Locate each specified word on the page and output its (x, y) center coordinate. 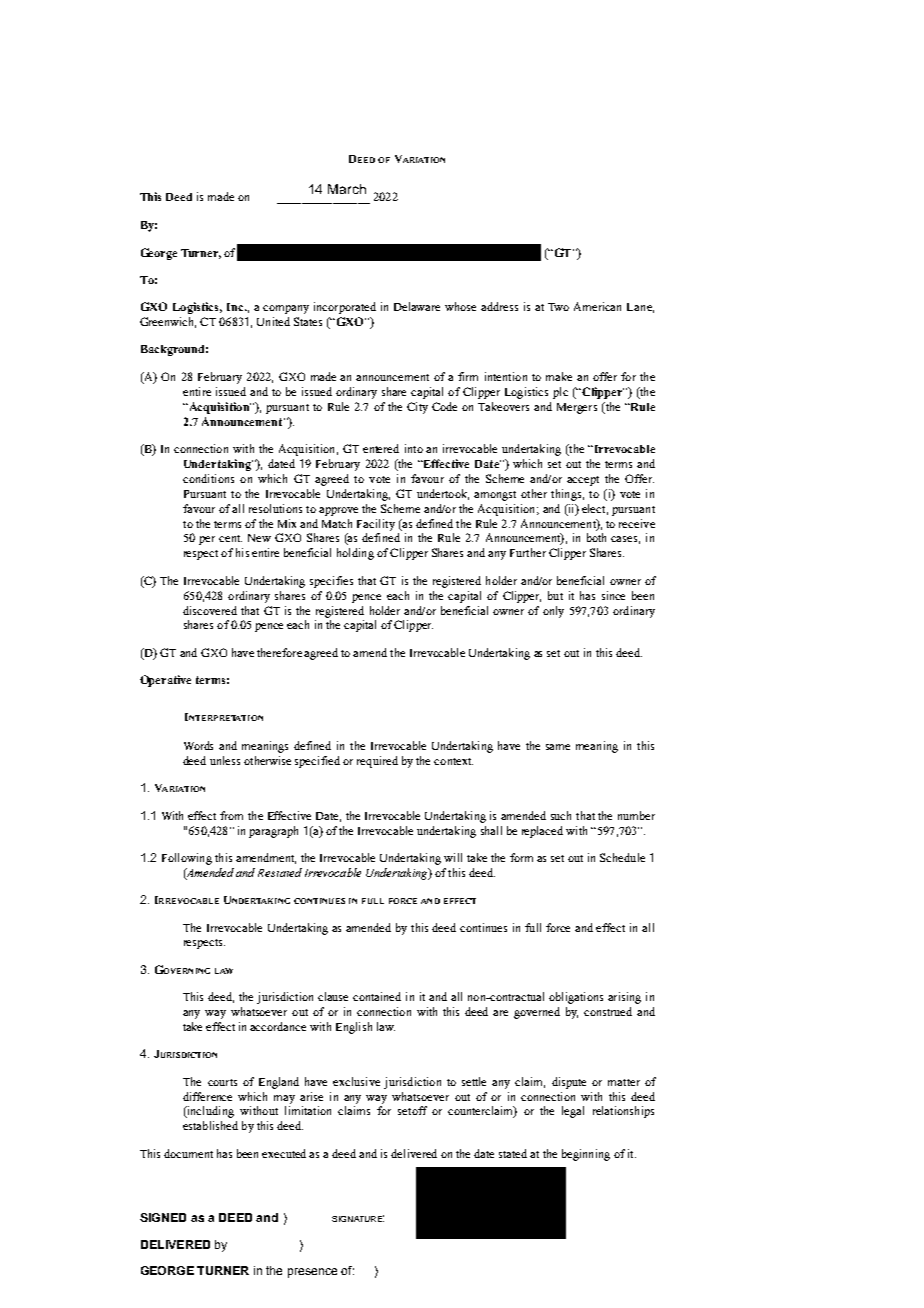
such (561, 815)
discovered (210, 610)
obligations (576, 998)
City (417, 408)
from (231, 815)
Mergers (577, 408)
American (597, 306)
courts (222, 1082)
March (347, 189)
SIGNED (163, 1217)
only (553, 612)
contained (377, 996)
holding (355, 554)
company (286, 309)
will (453, 857)
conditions (208, 478)
